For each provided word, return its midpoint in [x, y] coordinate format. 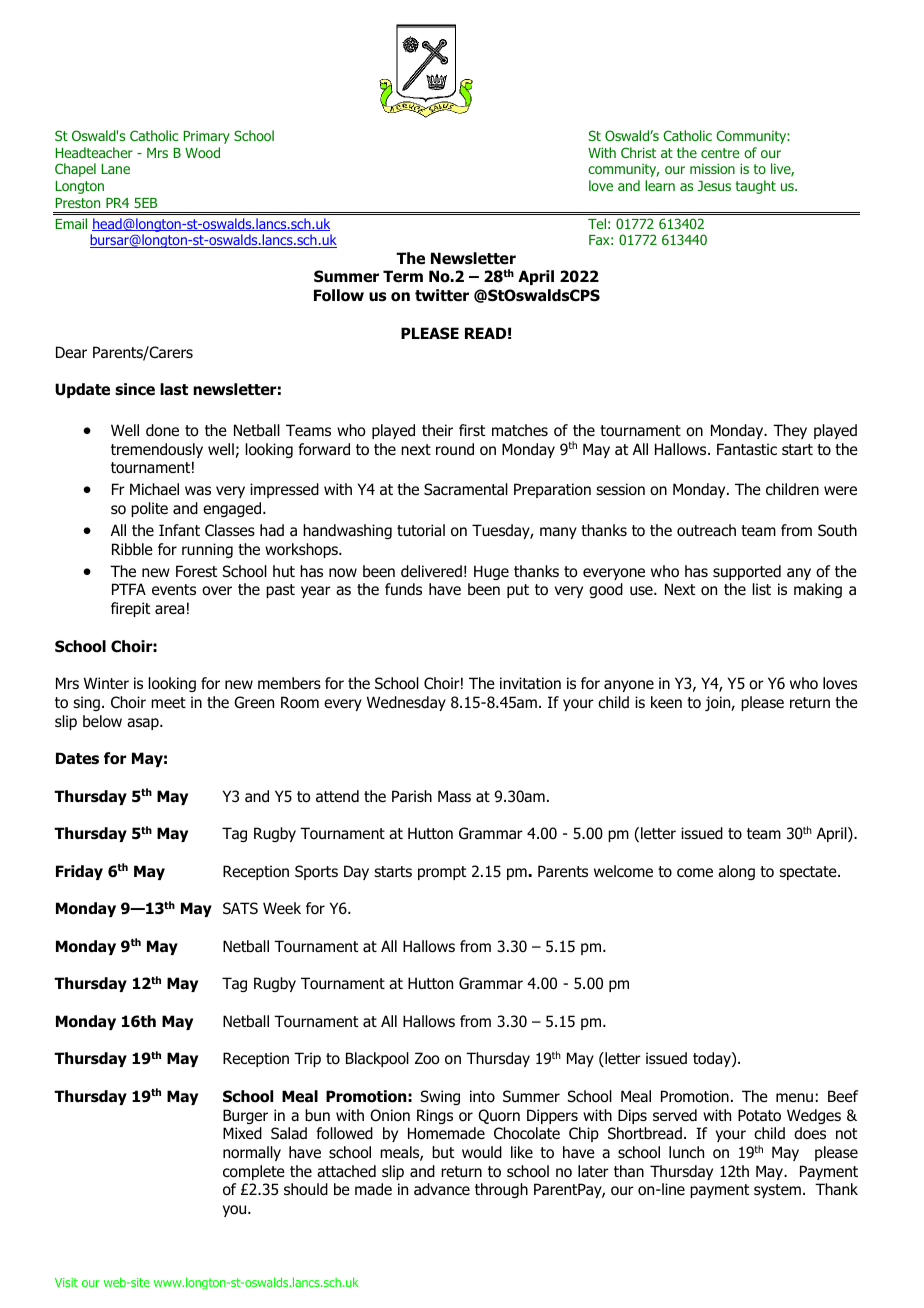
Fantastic [747, 449]
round [455, 449]
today [713, 1059]
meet [168, 702]
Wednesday [406, 703]
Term [403, 276]
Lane [116, 169]
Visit [66, 1282]
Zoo [427, 1058]
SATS [240, 908]
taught [756, 187]
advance [442, 1189]
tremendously [157, 450]
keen [666, 702]
